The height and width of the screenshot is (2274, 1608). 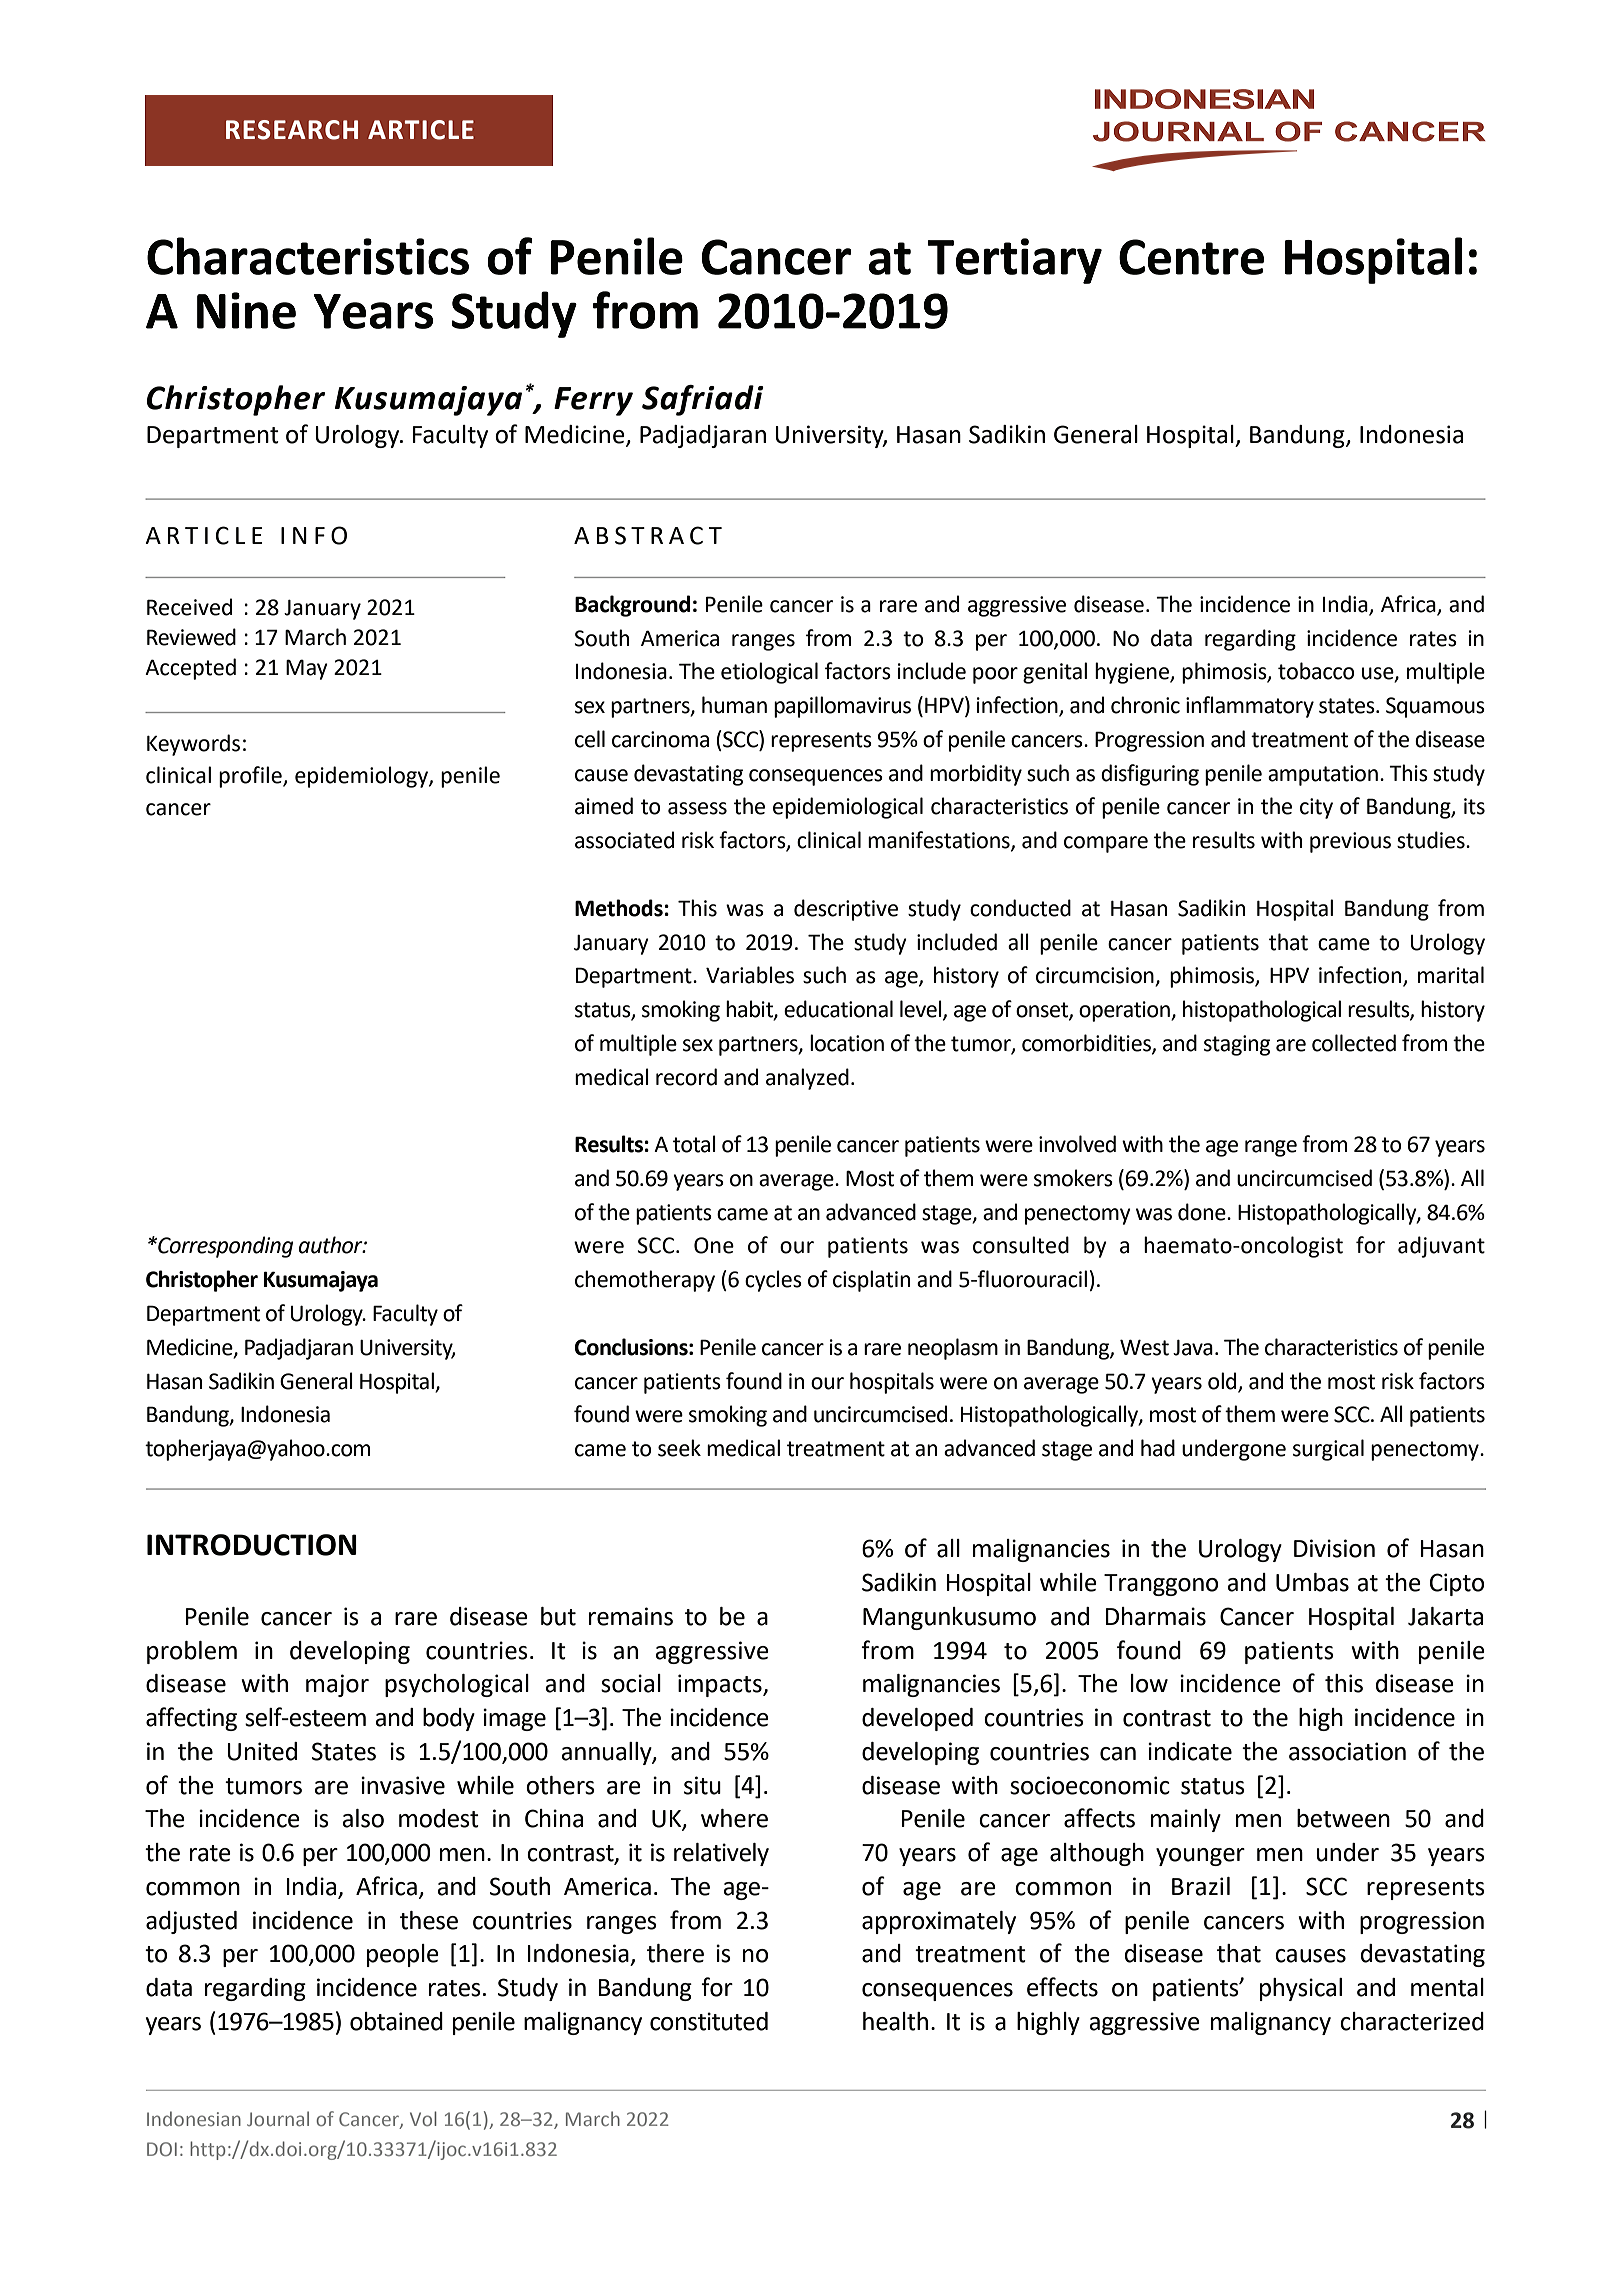 I want to click on Centre, so click(x=1191, y=257).
